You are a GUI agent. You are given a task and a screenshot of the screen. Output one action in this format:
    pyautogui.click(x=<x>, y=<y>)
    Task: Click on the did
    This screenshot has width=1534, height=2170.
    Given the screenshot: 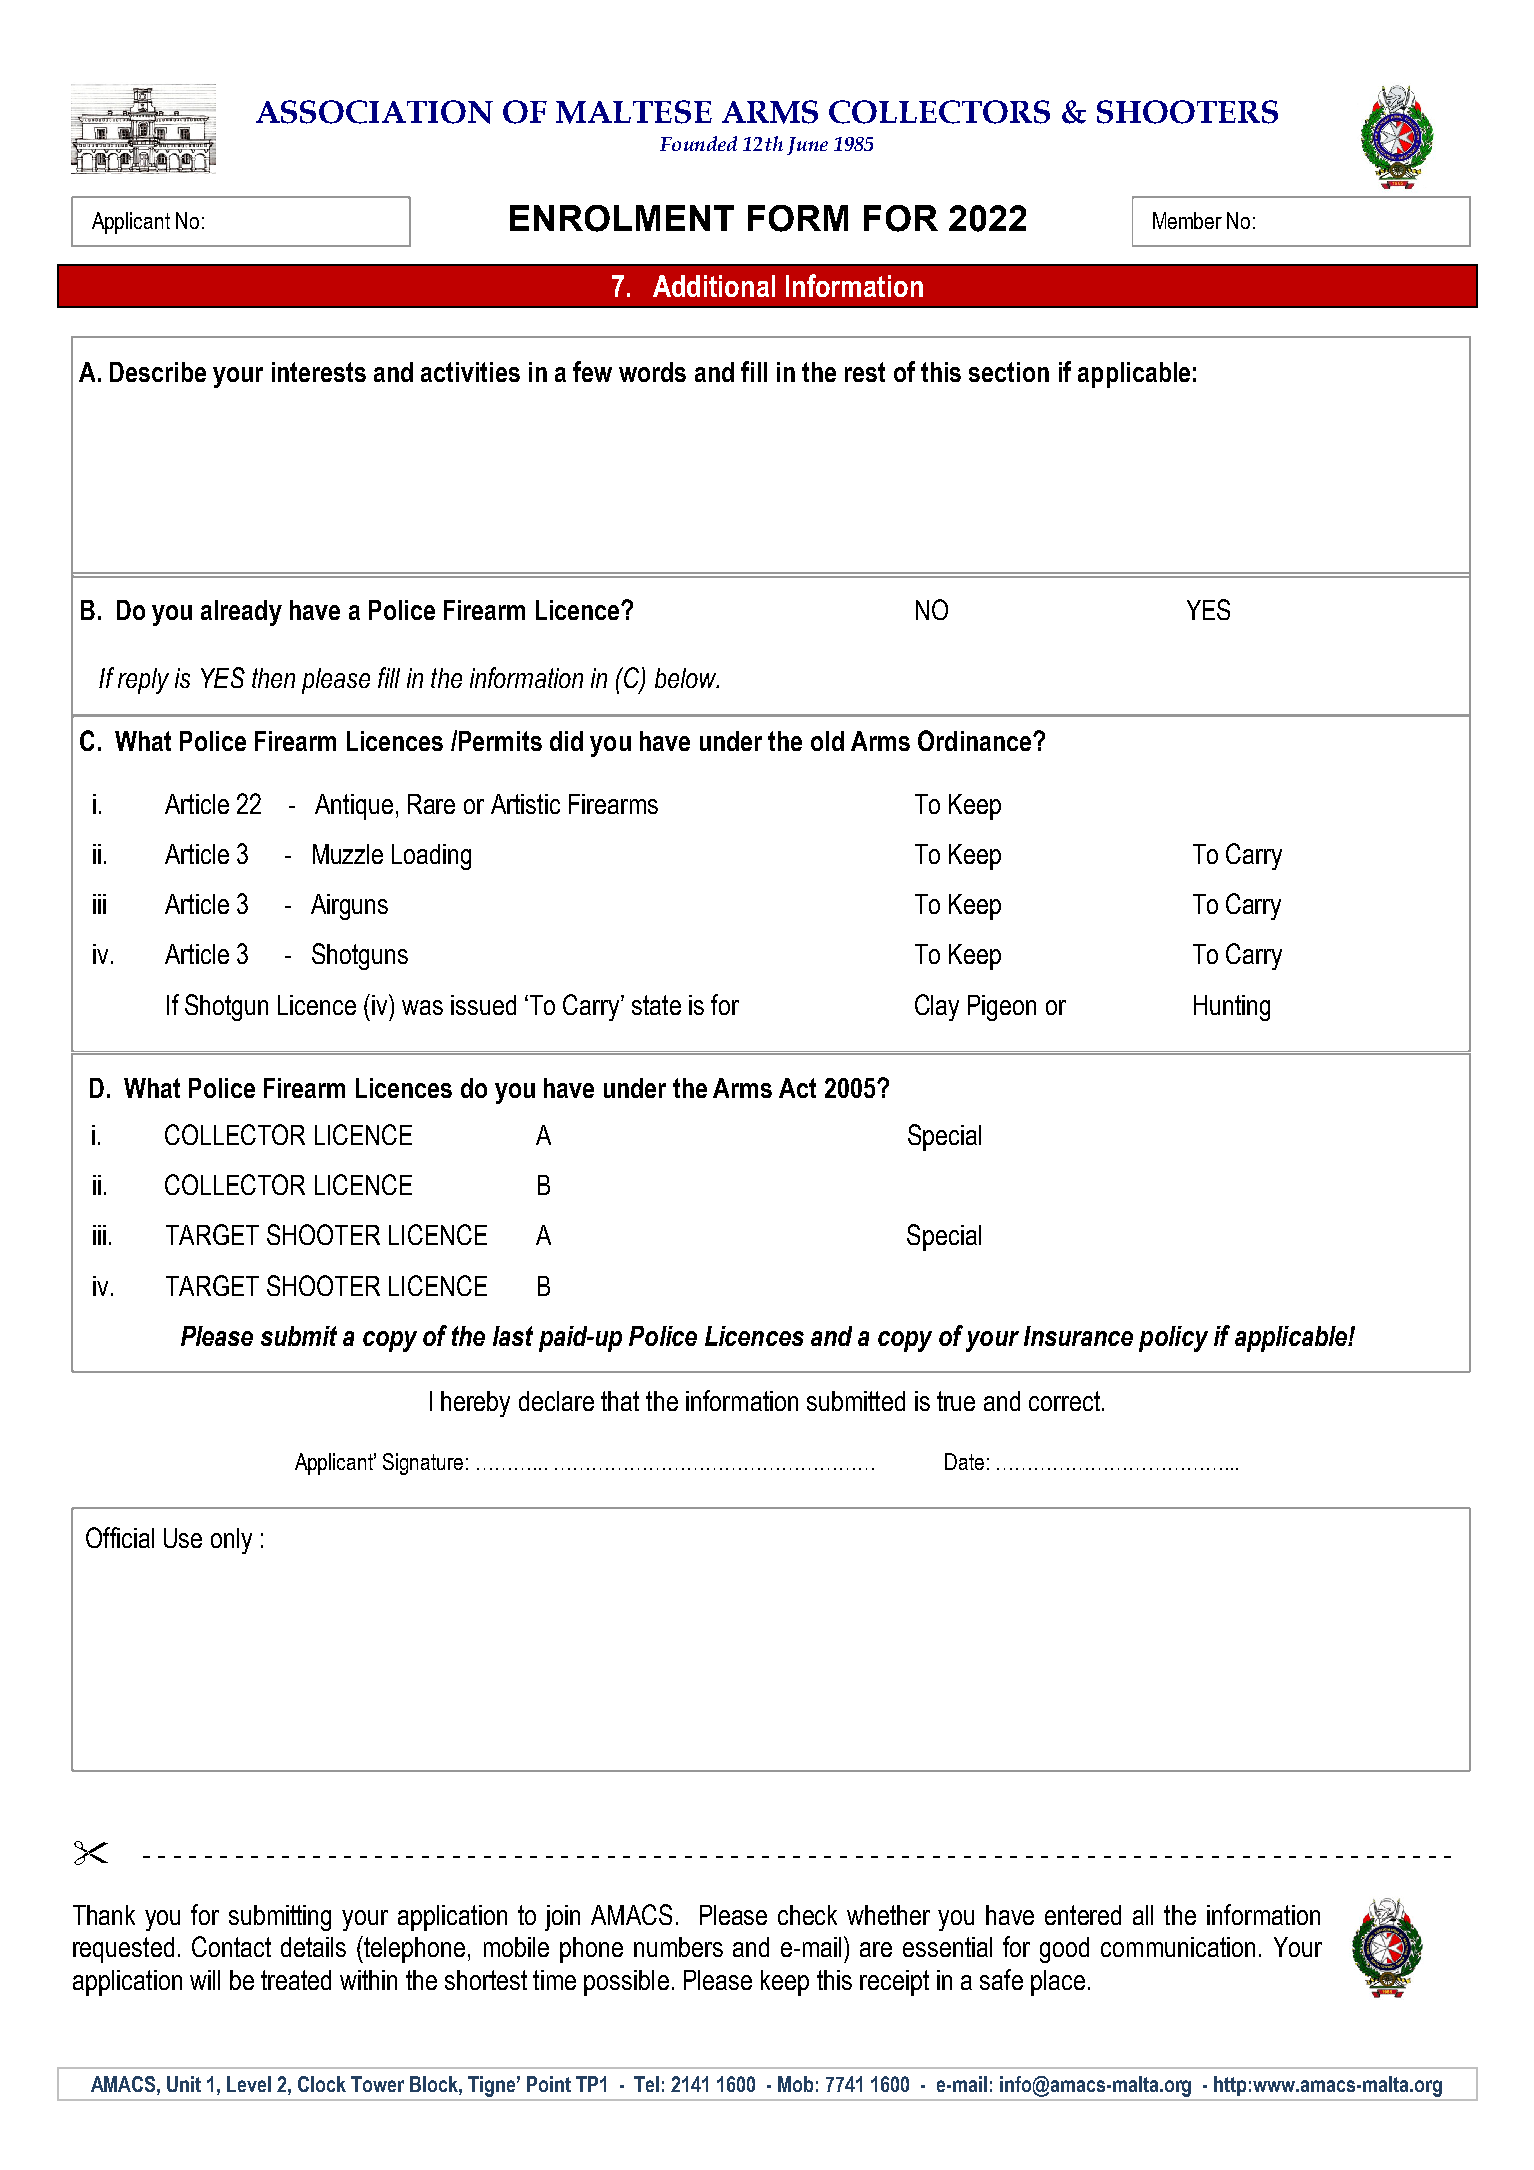 What is the action you would take?
    pyautogui.click(x=566, y=741)
